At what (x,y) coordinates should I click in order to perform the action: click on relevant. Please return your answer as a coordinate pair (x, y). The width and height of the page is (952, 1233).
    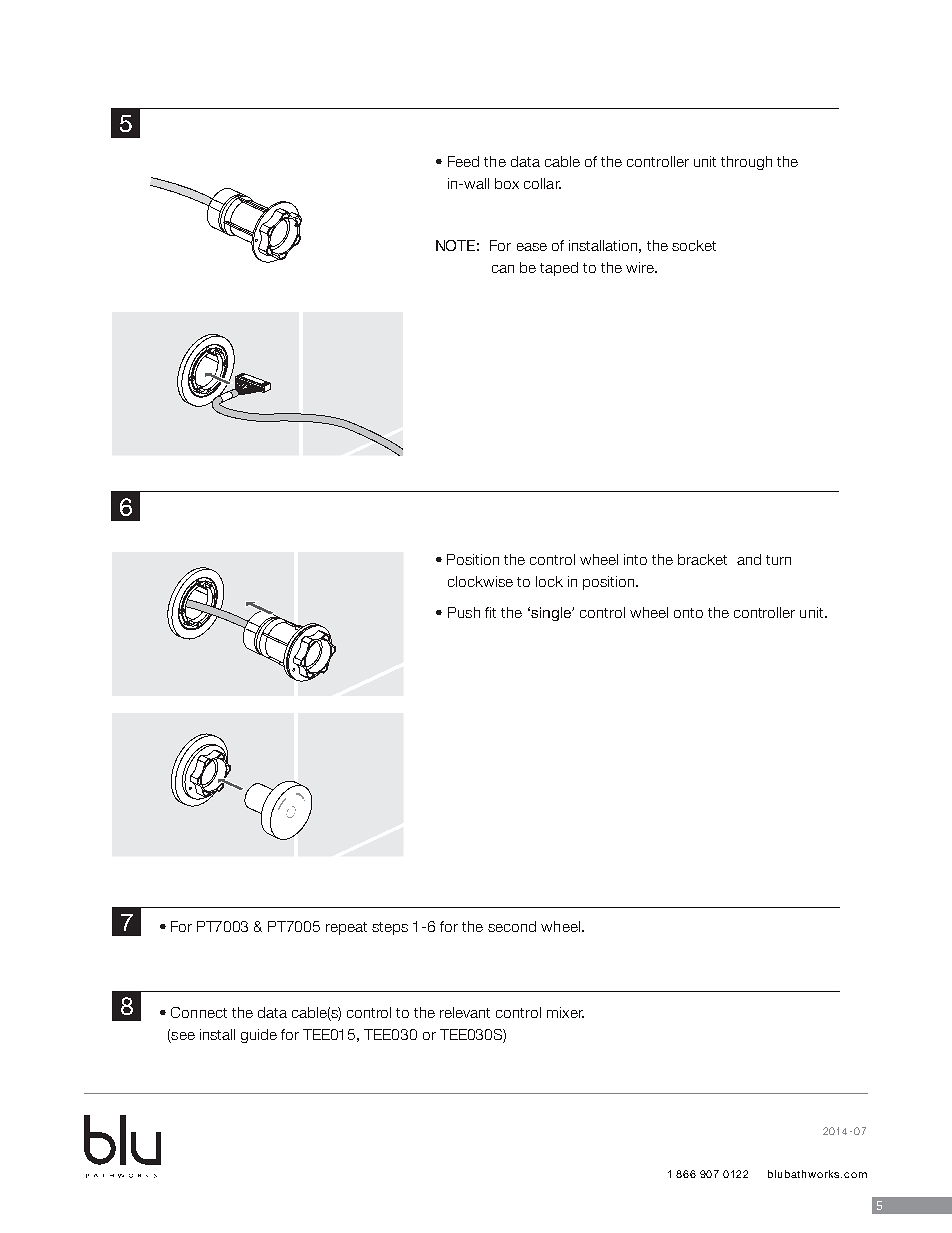
    Looking at the image, I should click on (465, 1012).
